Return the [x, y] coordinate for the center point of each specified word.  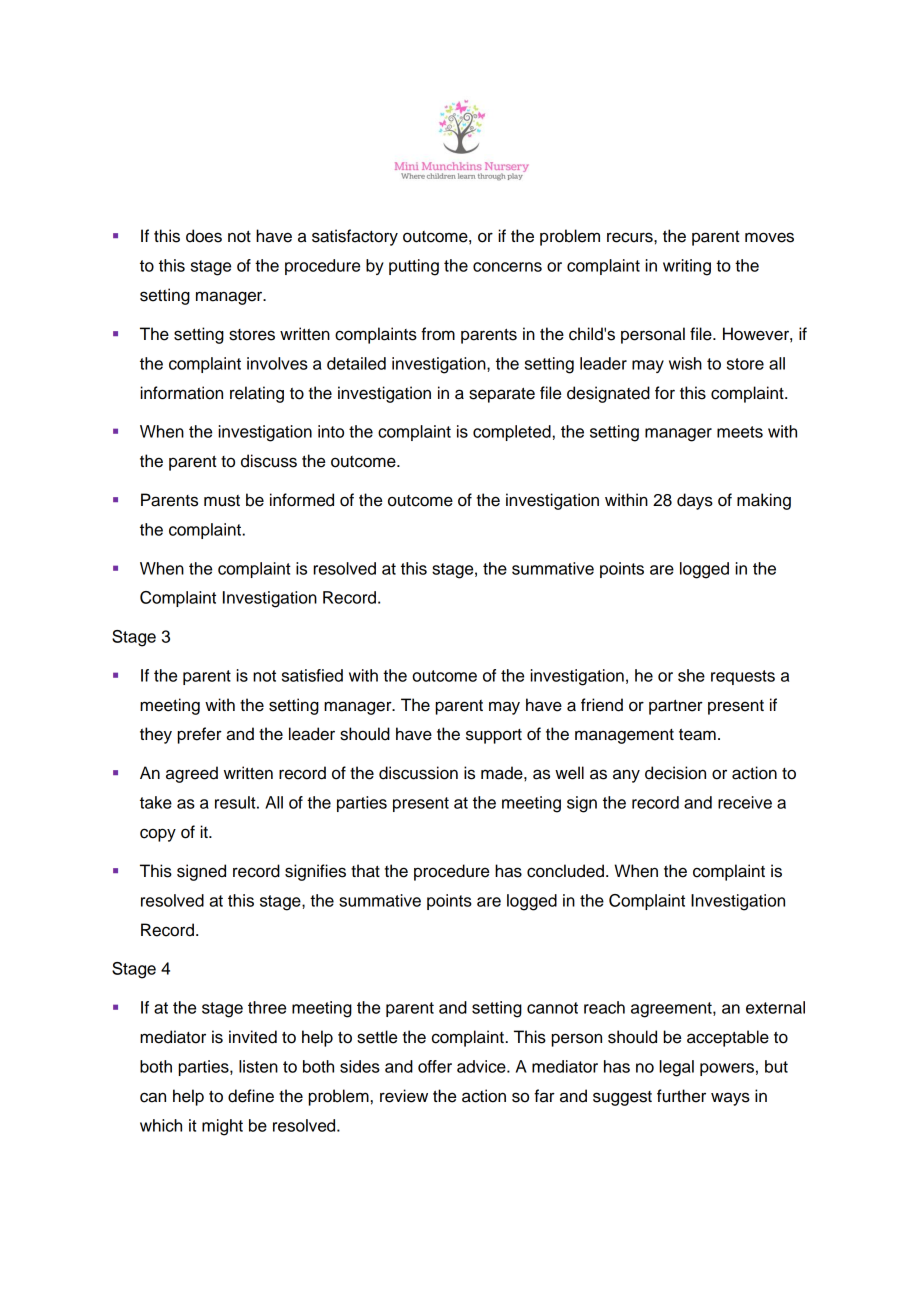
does [204, 236]
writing [687, 267]
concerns [507, 267]
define [251, 1096]
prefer [200, 735]
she [691, 675]
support [494, 736]
